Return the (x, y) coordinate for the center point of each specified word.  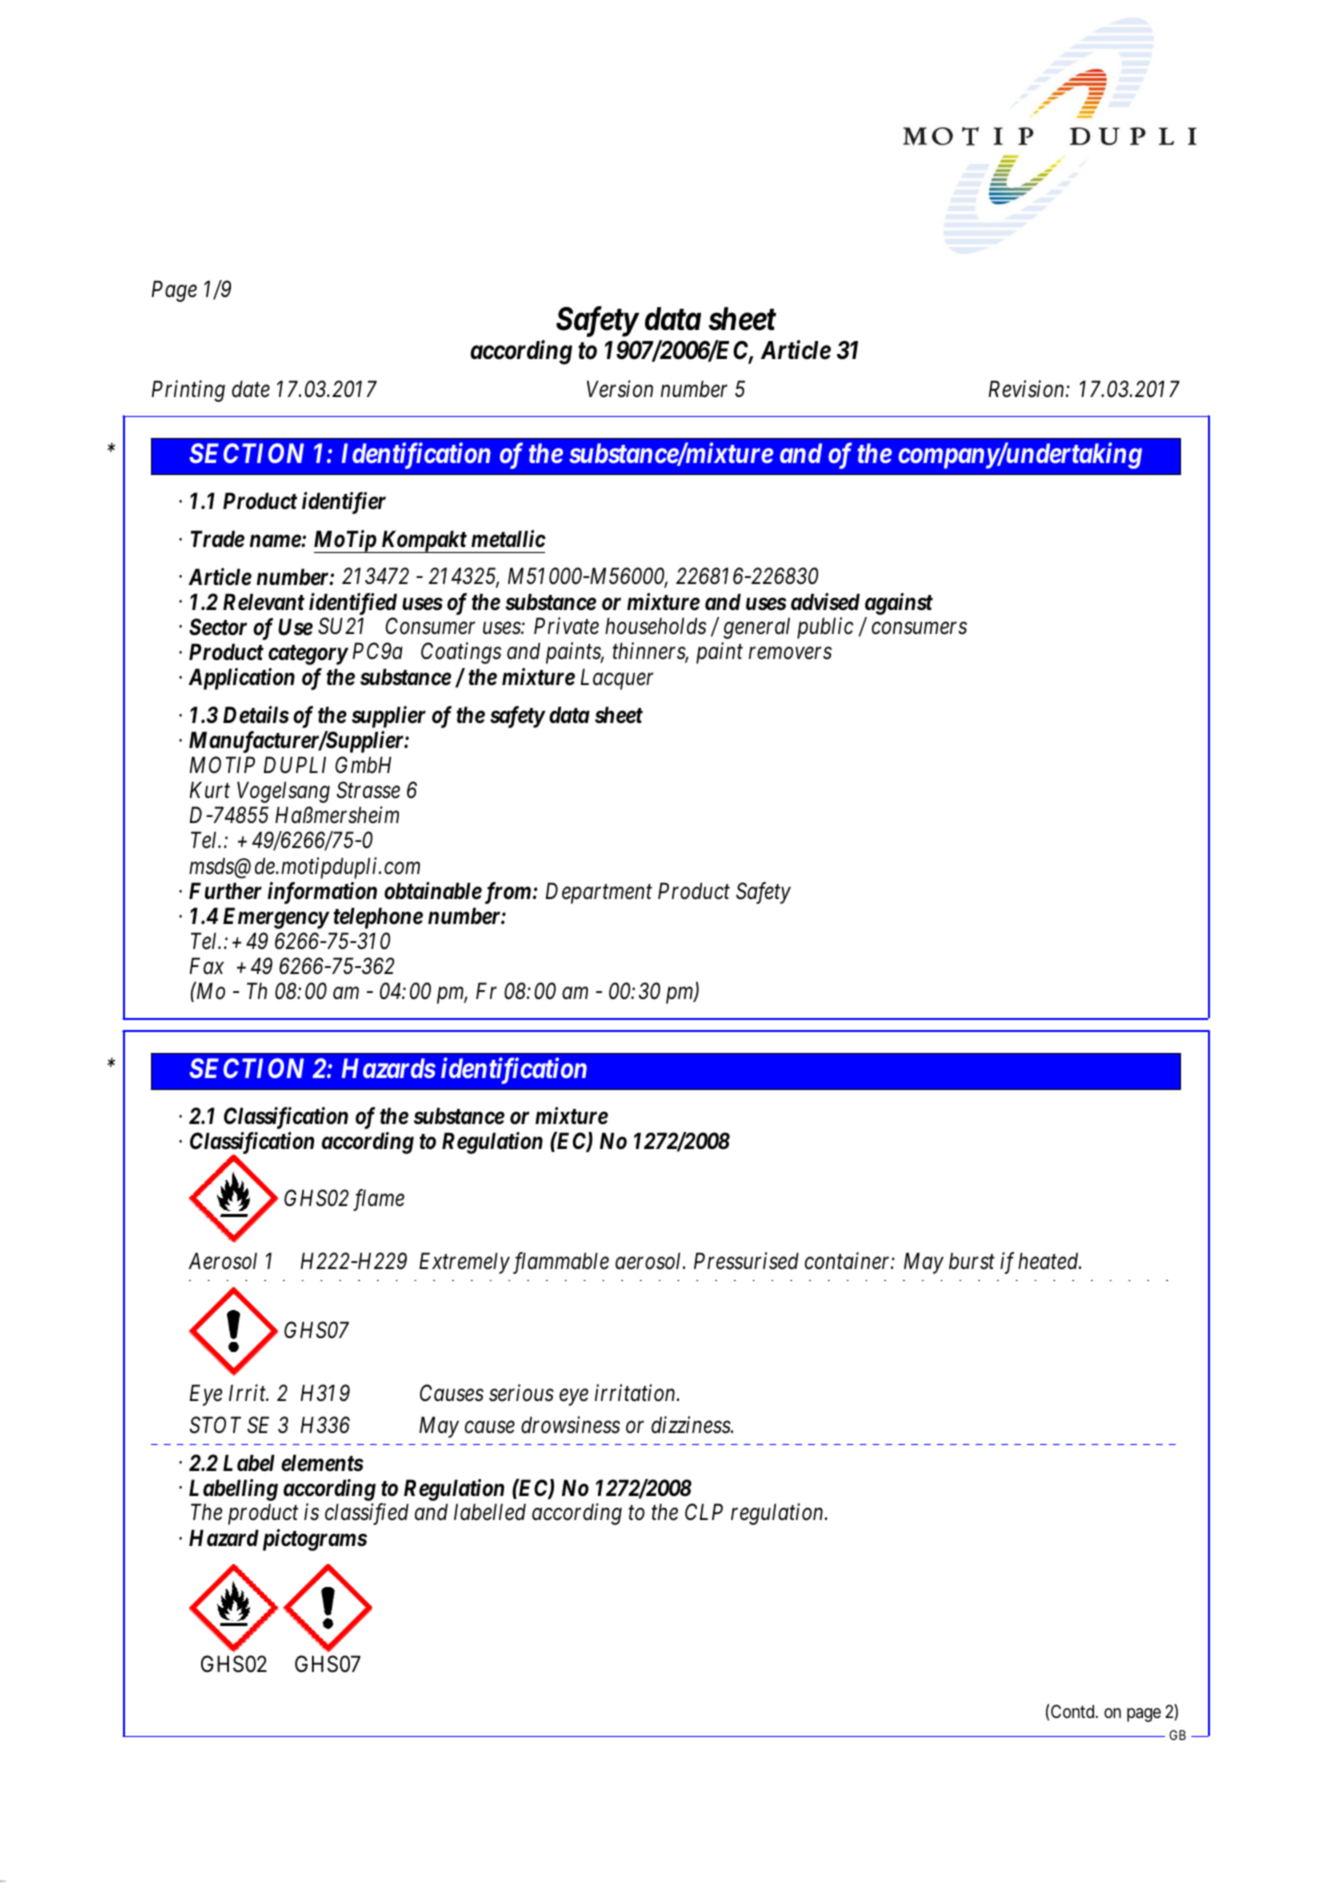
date (251, 389)
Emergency (276, 918)
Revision (1028, 389)
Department (599, 893)
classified (367, 1514)
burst (972, 1261)
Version (620, 389)
